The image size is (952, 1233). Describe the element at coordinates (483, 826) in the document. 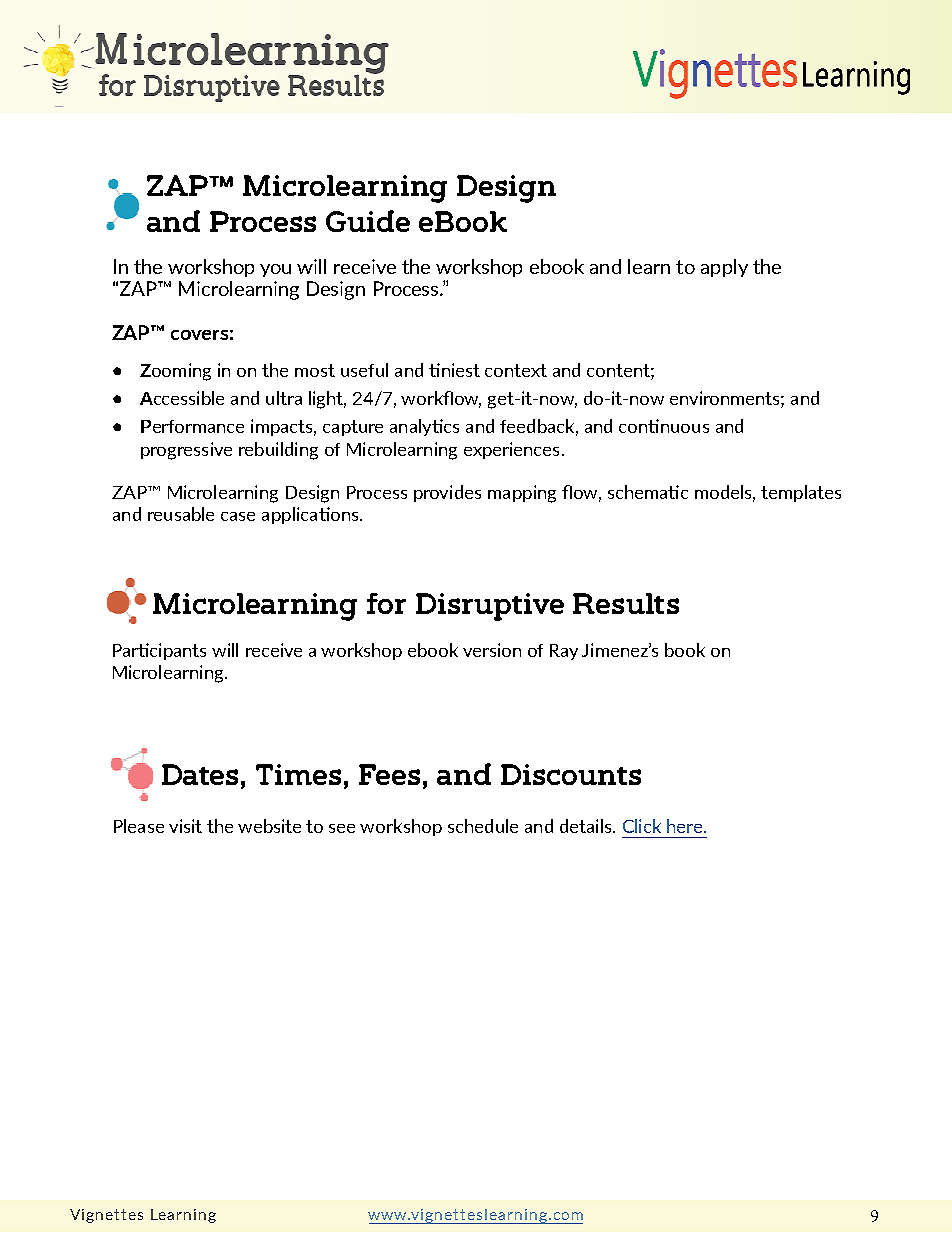

I see `schedule` at that location.
